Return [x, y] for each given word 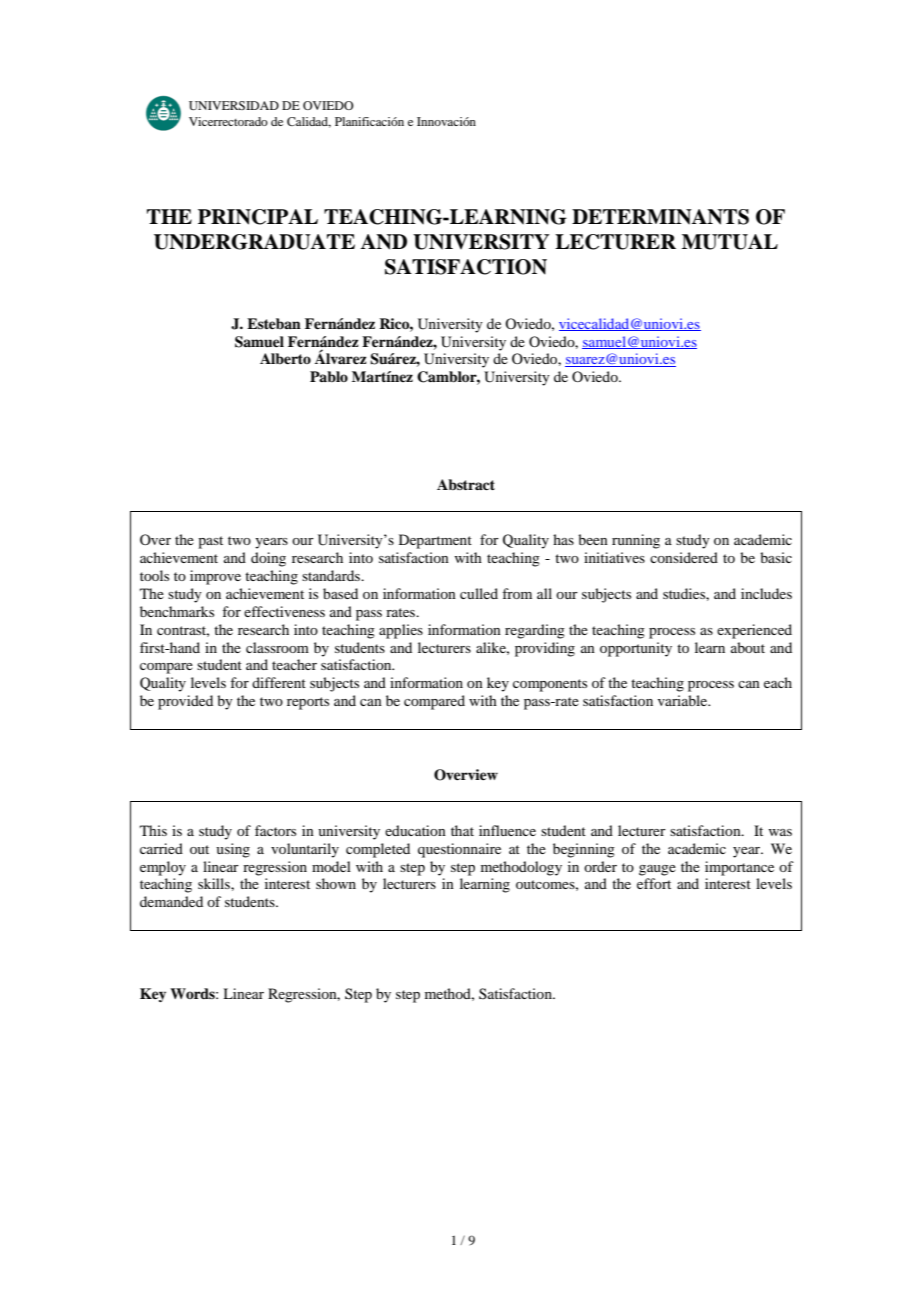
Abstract [466, 484]
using [233, 850]
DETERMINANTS [660, 217]
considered [684, 557]
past [210, 542]
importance [739, 868]
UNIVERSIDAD [234, 105]
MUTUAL [730, 242]
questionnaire [459, 850]
